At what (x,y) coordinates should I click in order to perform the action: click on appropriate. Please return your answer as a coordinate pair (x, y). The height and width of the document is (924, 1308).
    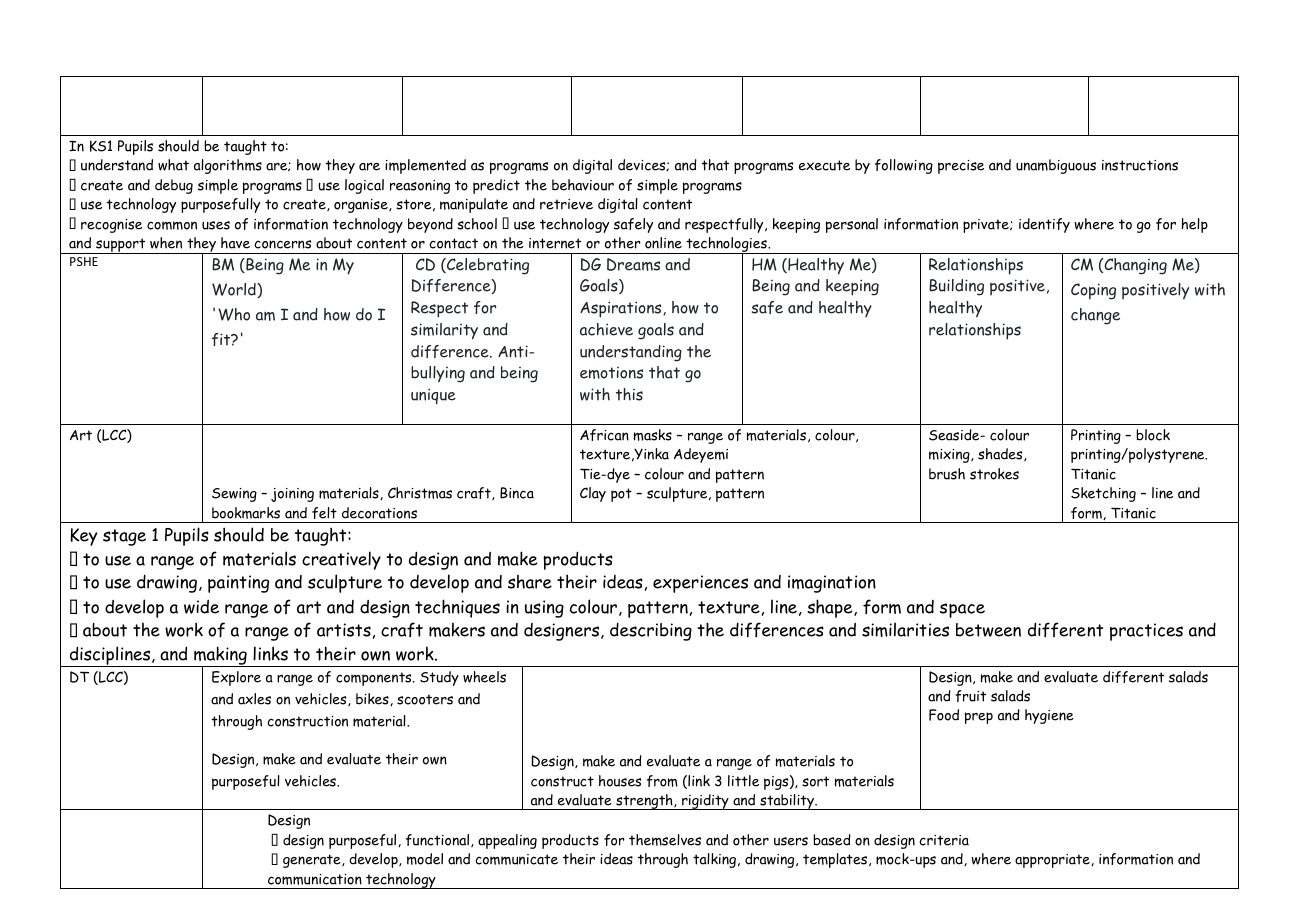
    Looking at the image, I should click on (1053, 861).
